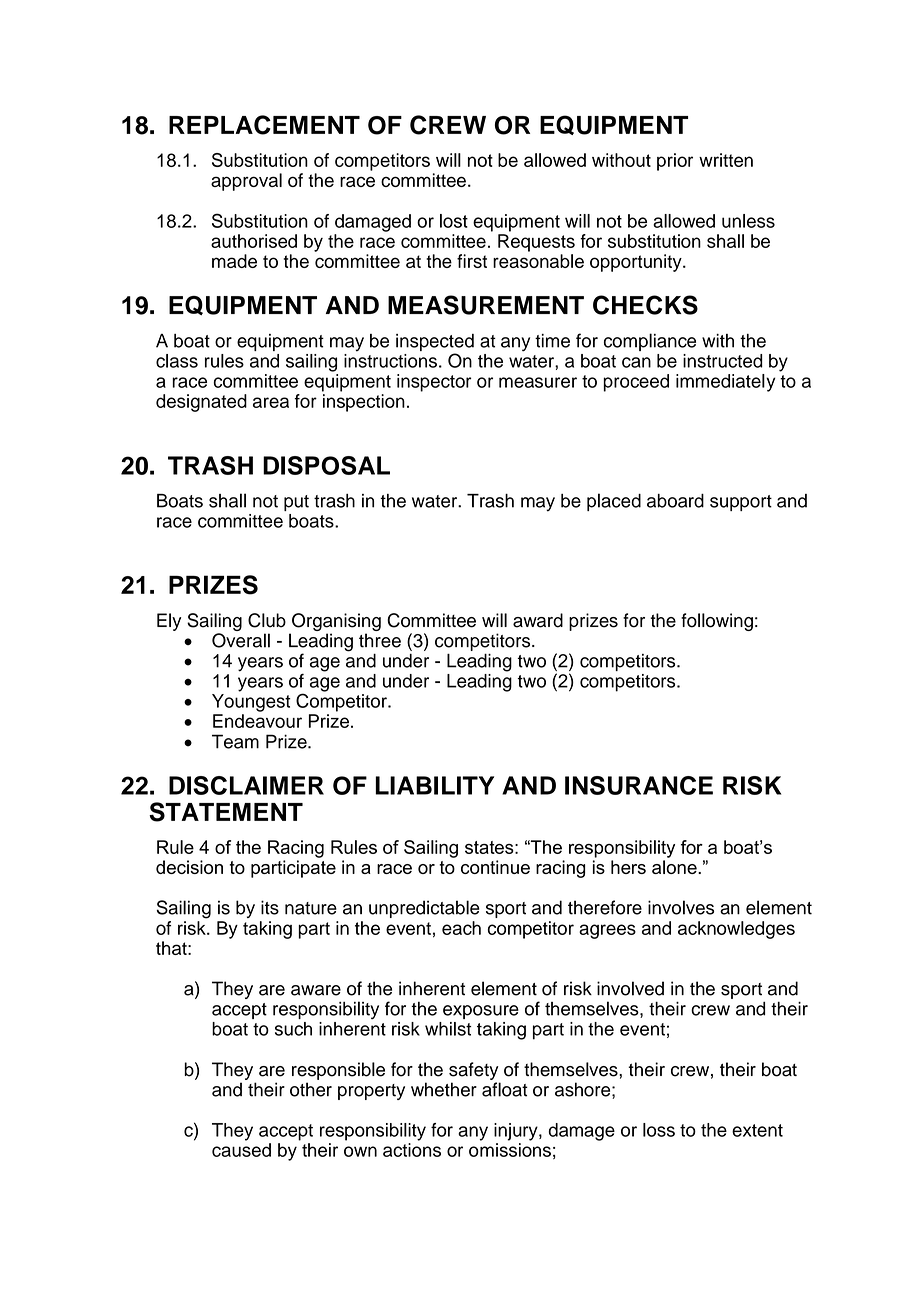  I want to click on each, so click(461, 928).
